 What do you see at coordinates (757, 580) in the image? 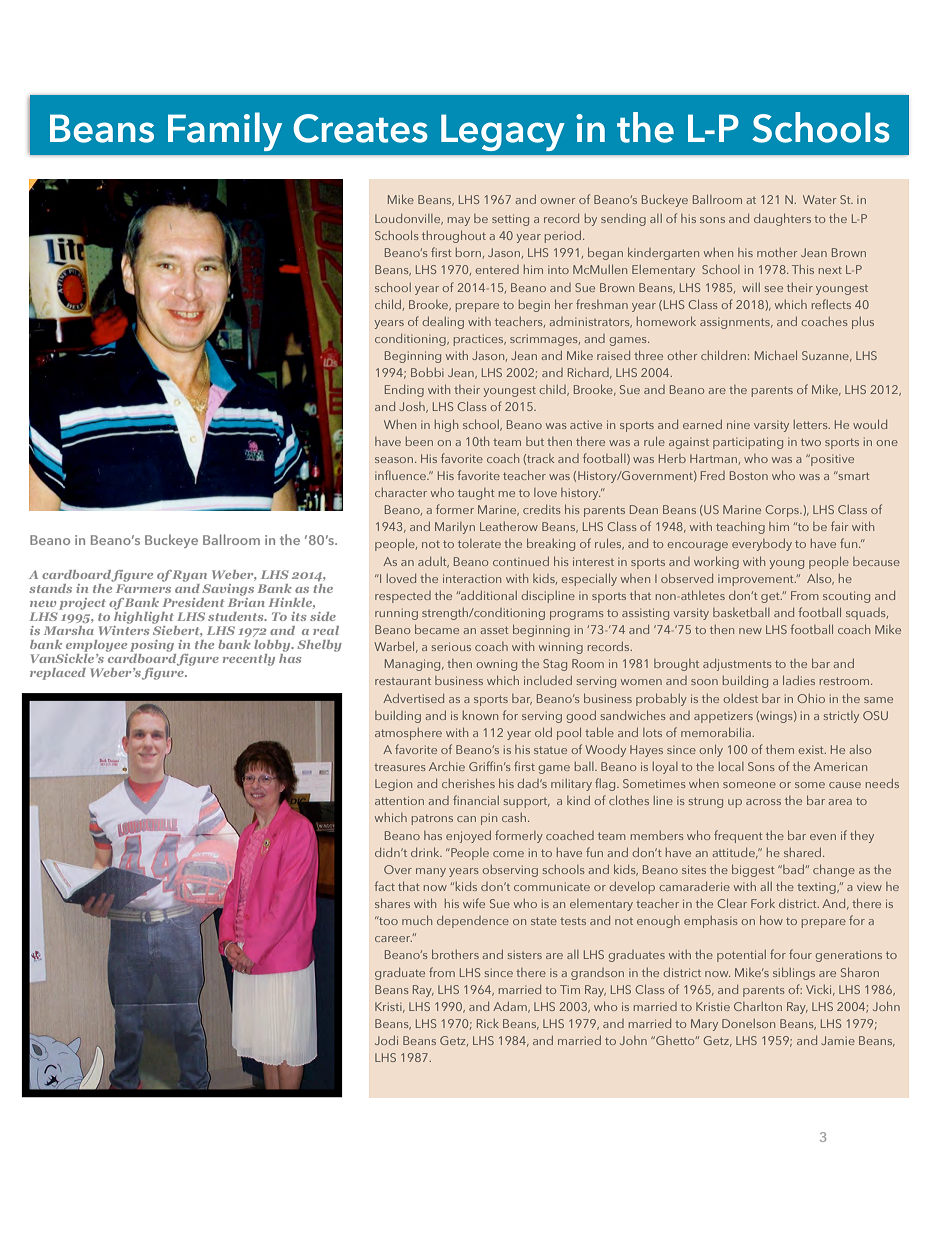
I see `improvement` at bounding box center [757, 580].
